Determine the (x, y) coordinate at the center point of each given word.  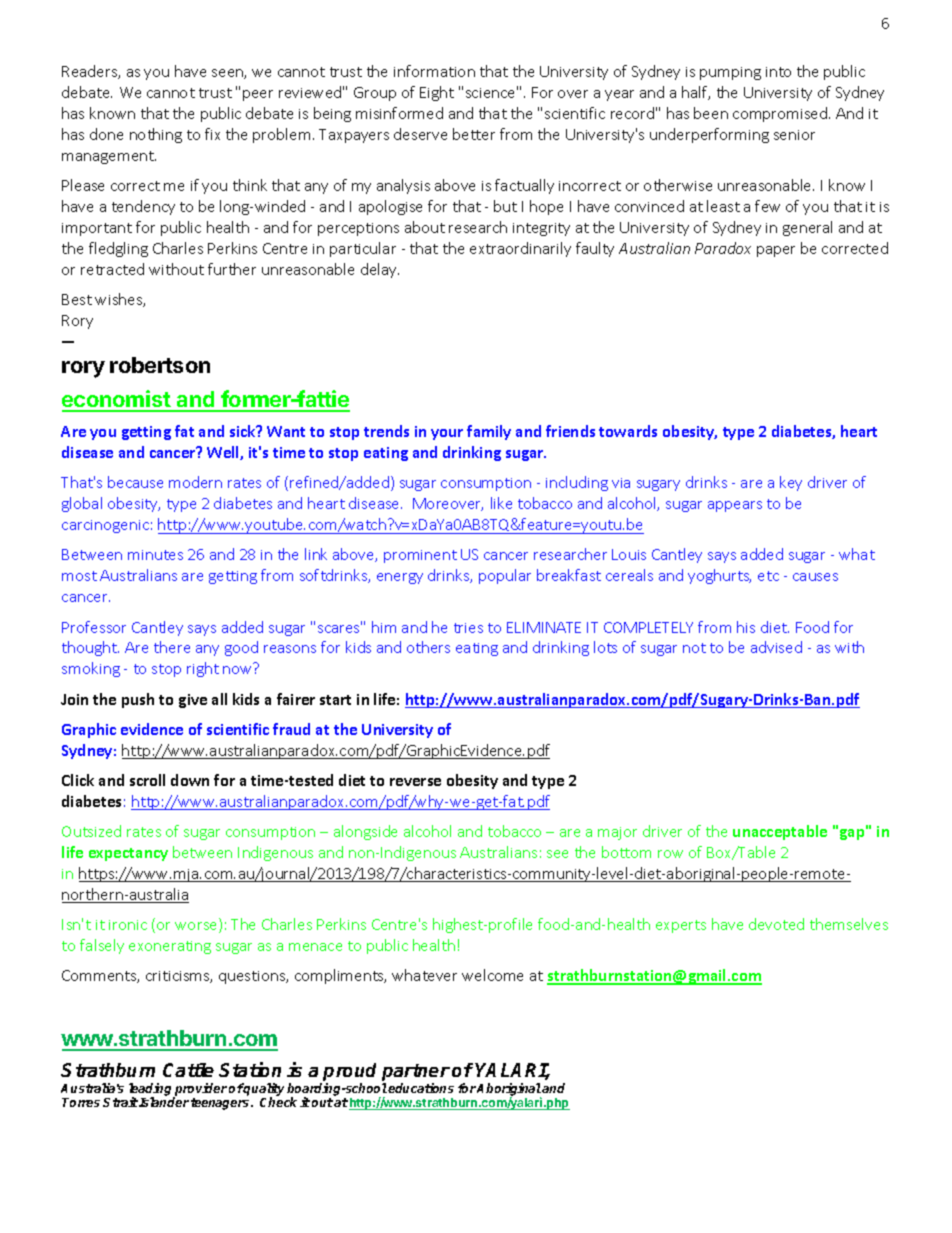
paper (776, 251)
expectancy (128, 854)
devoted (776, 924)
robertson (160, 365)
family (489, 432)
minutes (155, 555)
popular (505, 576)
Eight (437, 93)
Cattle (188, 1070)
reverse (415, 782)
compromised (781, 114)
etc (768, 576)
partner (416, 1074)
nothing (156, 135)
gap (852, 833)
